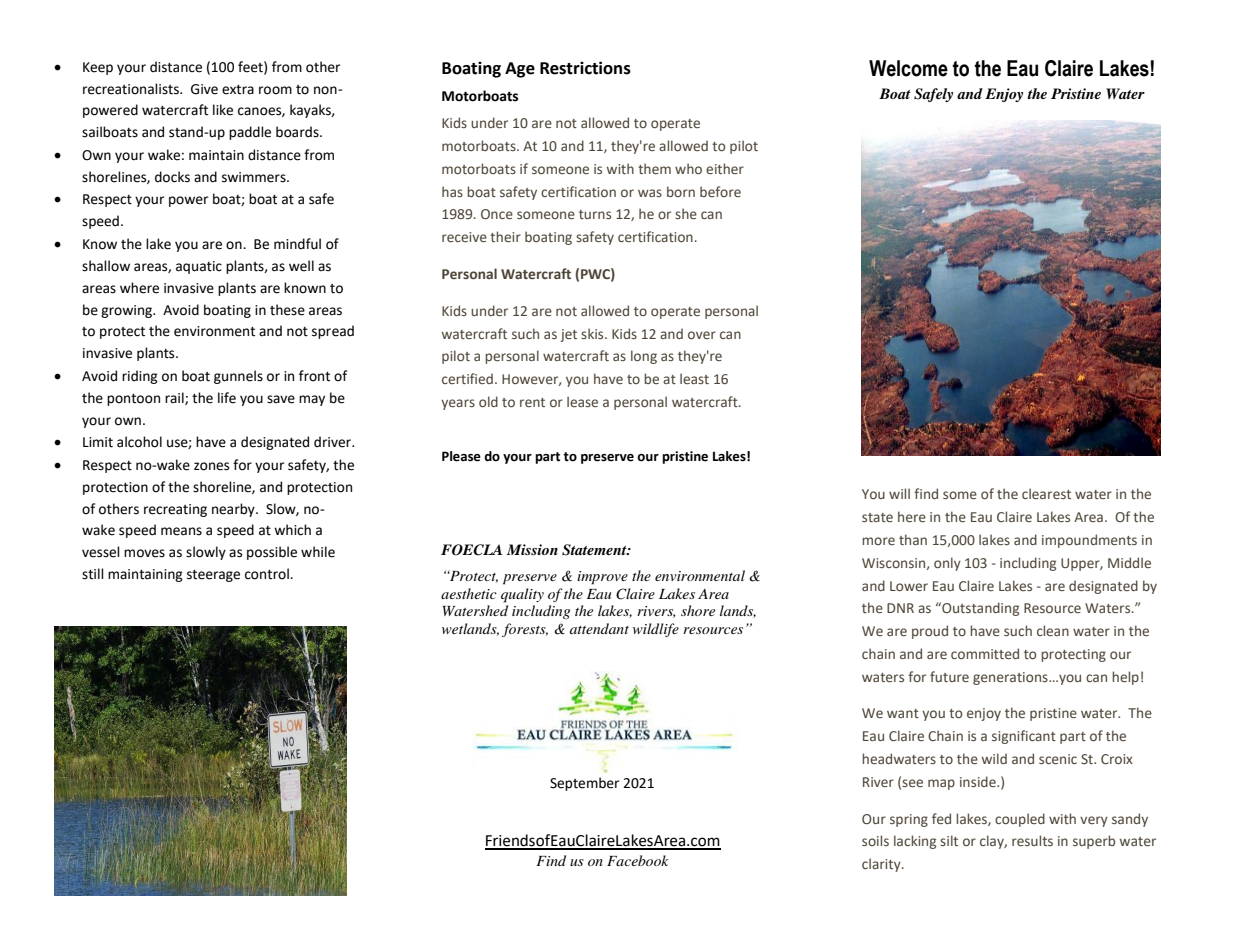  What do you see at coordinates (908, 68) in the screenshot?
I see `Welcome` at bounding box center [908, 68].
